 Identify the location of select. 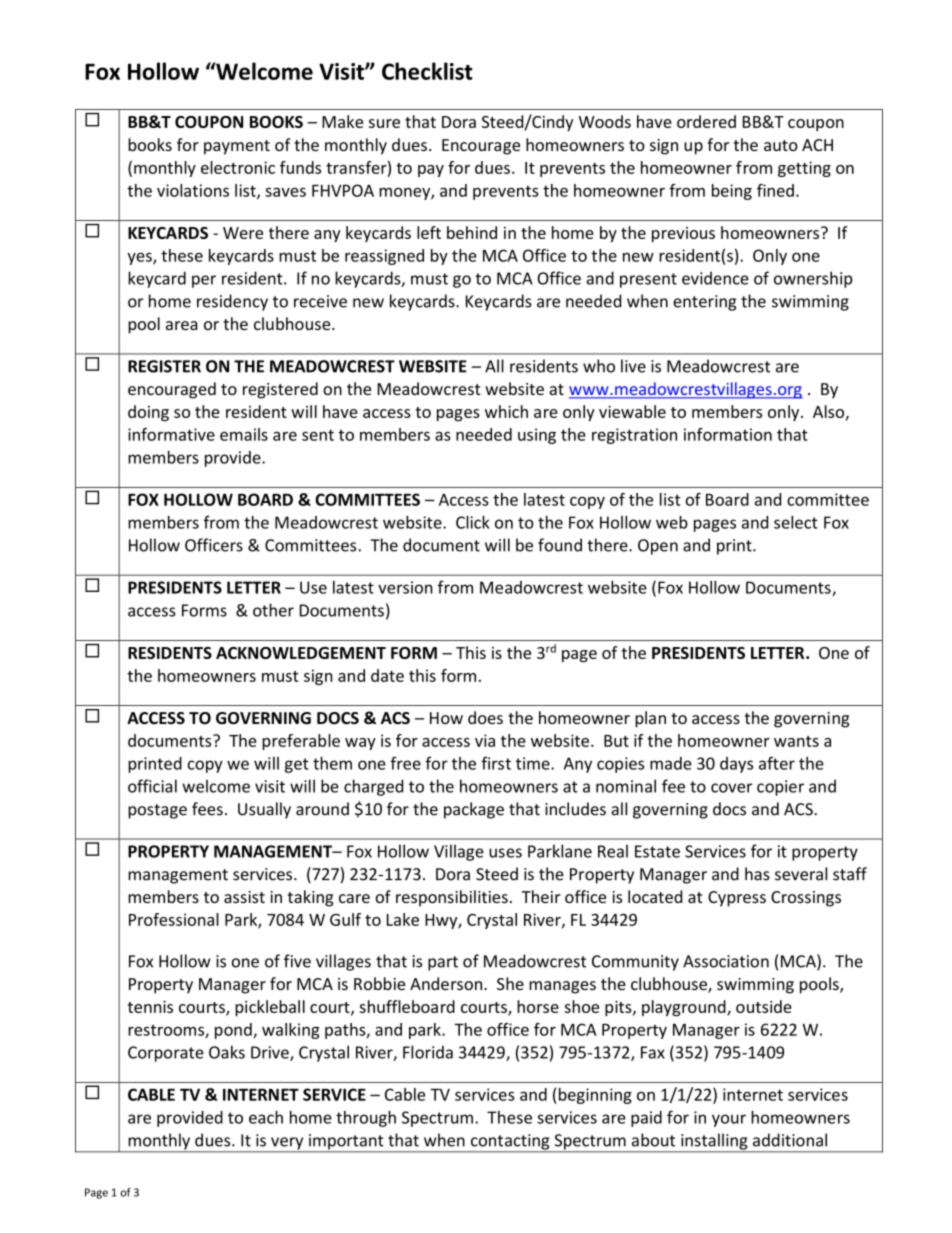
(796, 522).
